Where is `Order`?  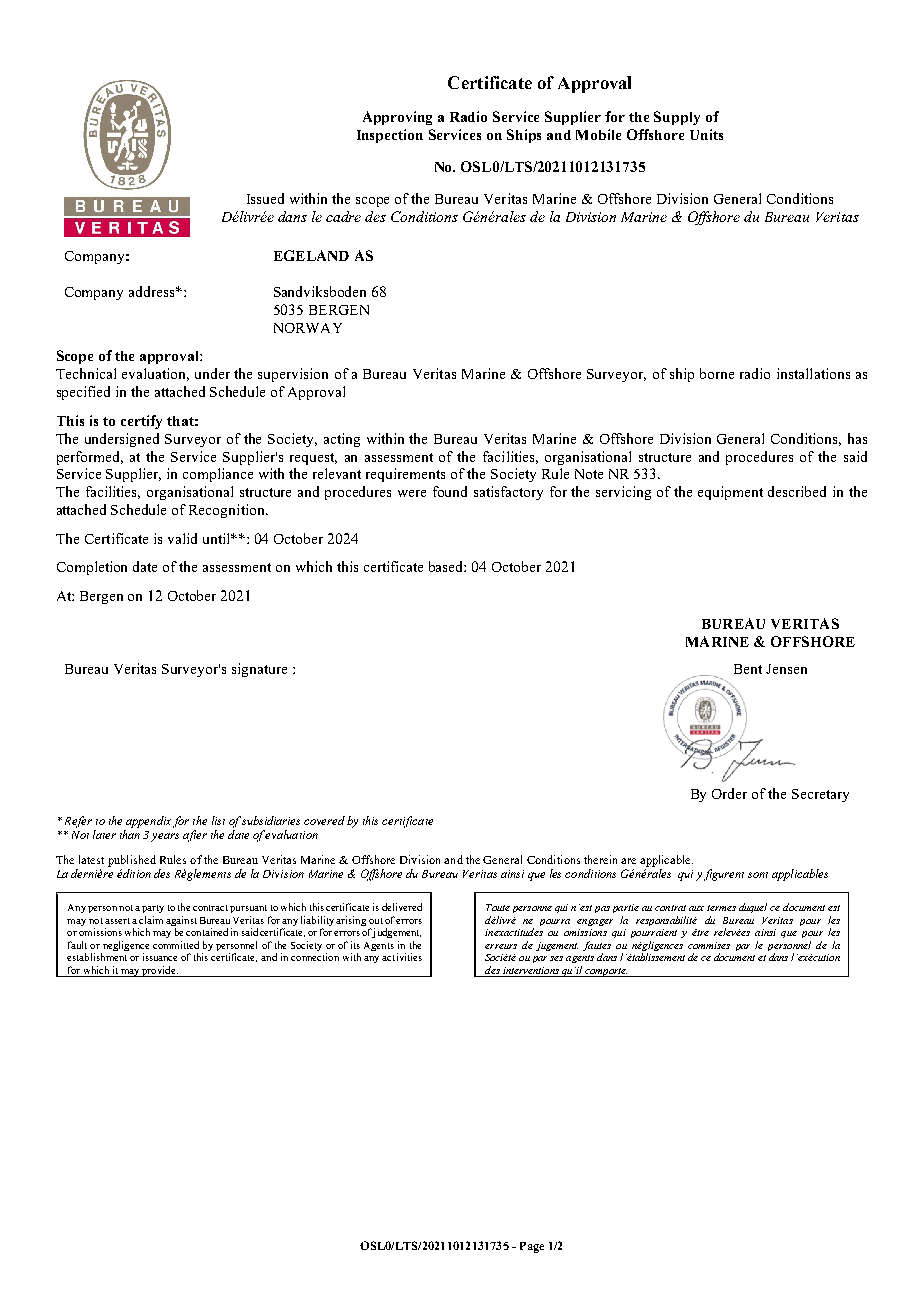 Order is located at coordinates (729, 793).
